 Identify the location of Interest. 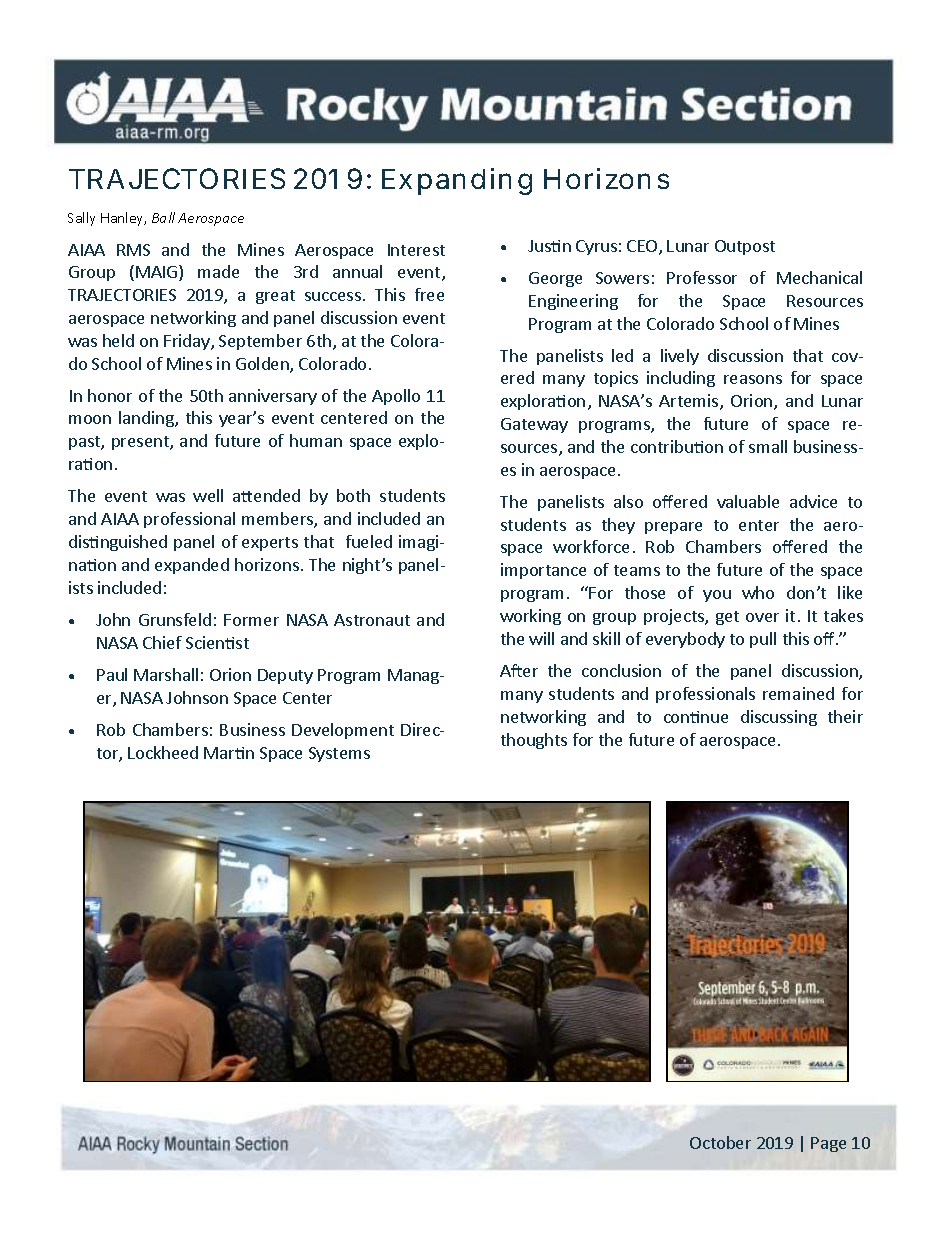
(416, 250).
